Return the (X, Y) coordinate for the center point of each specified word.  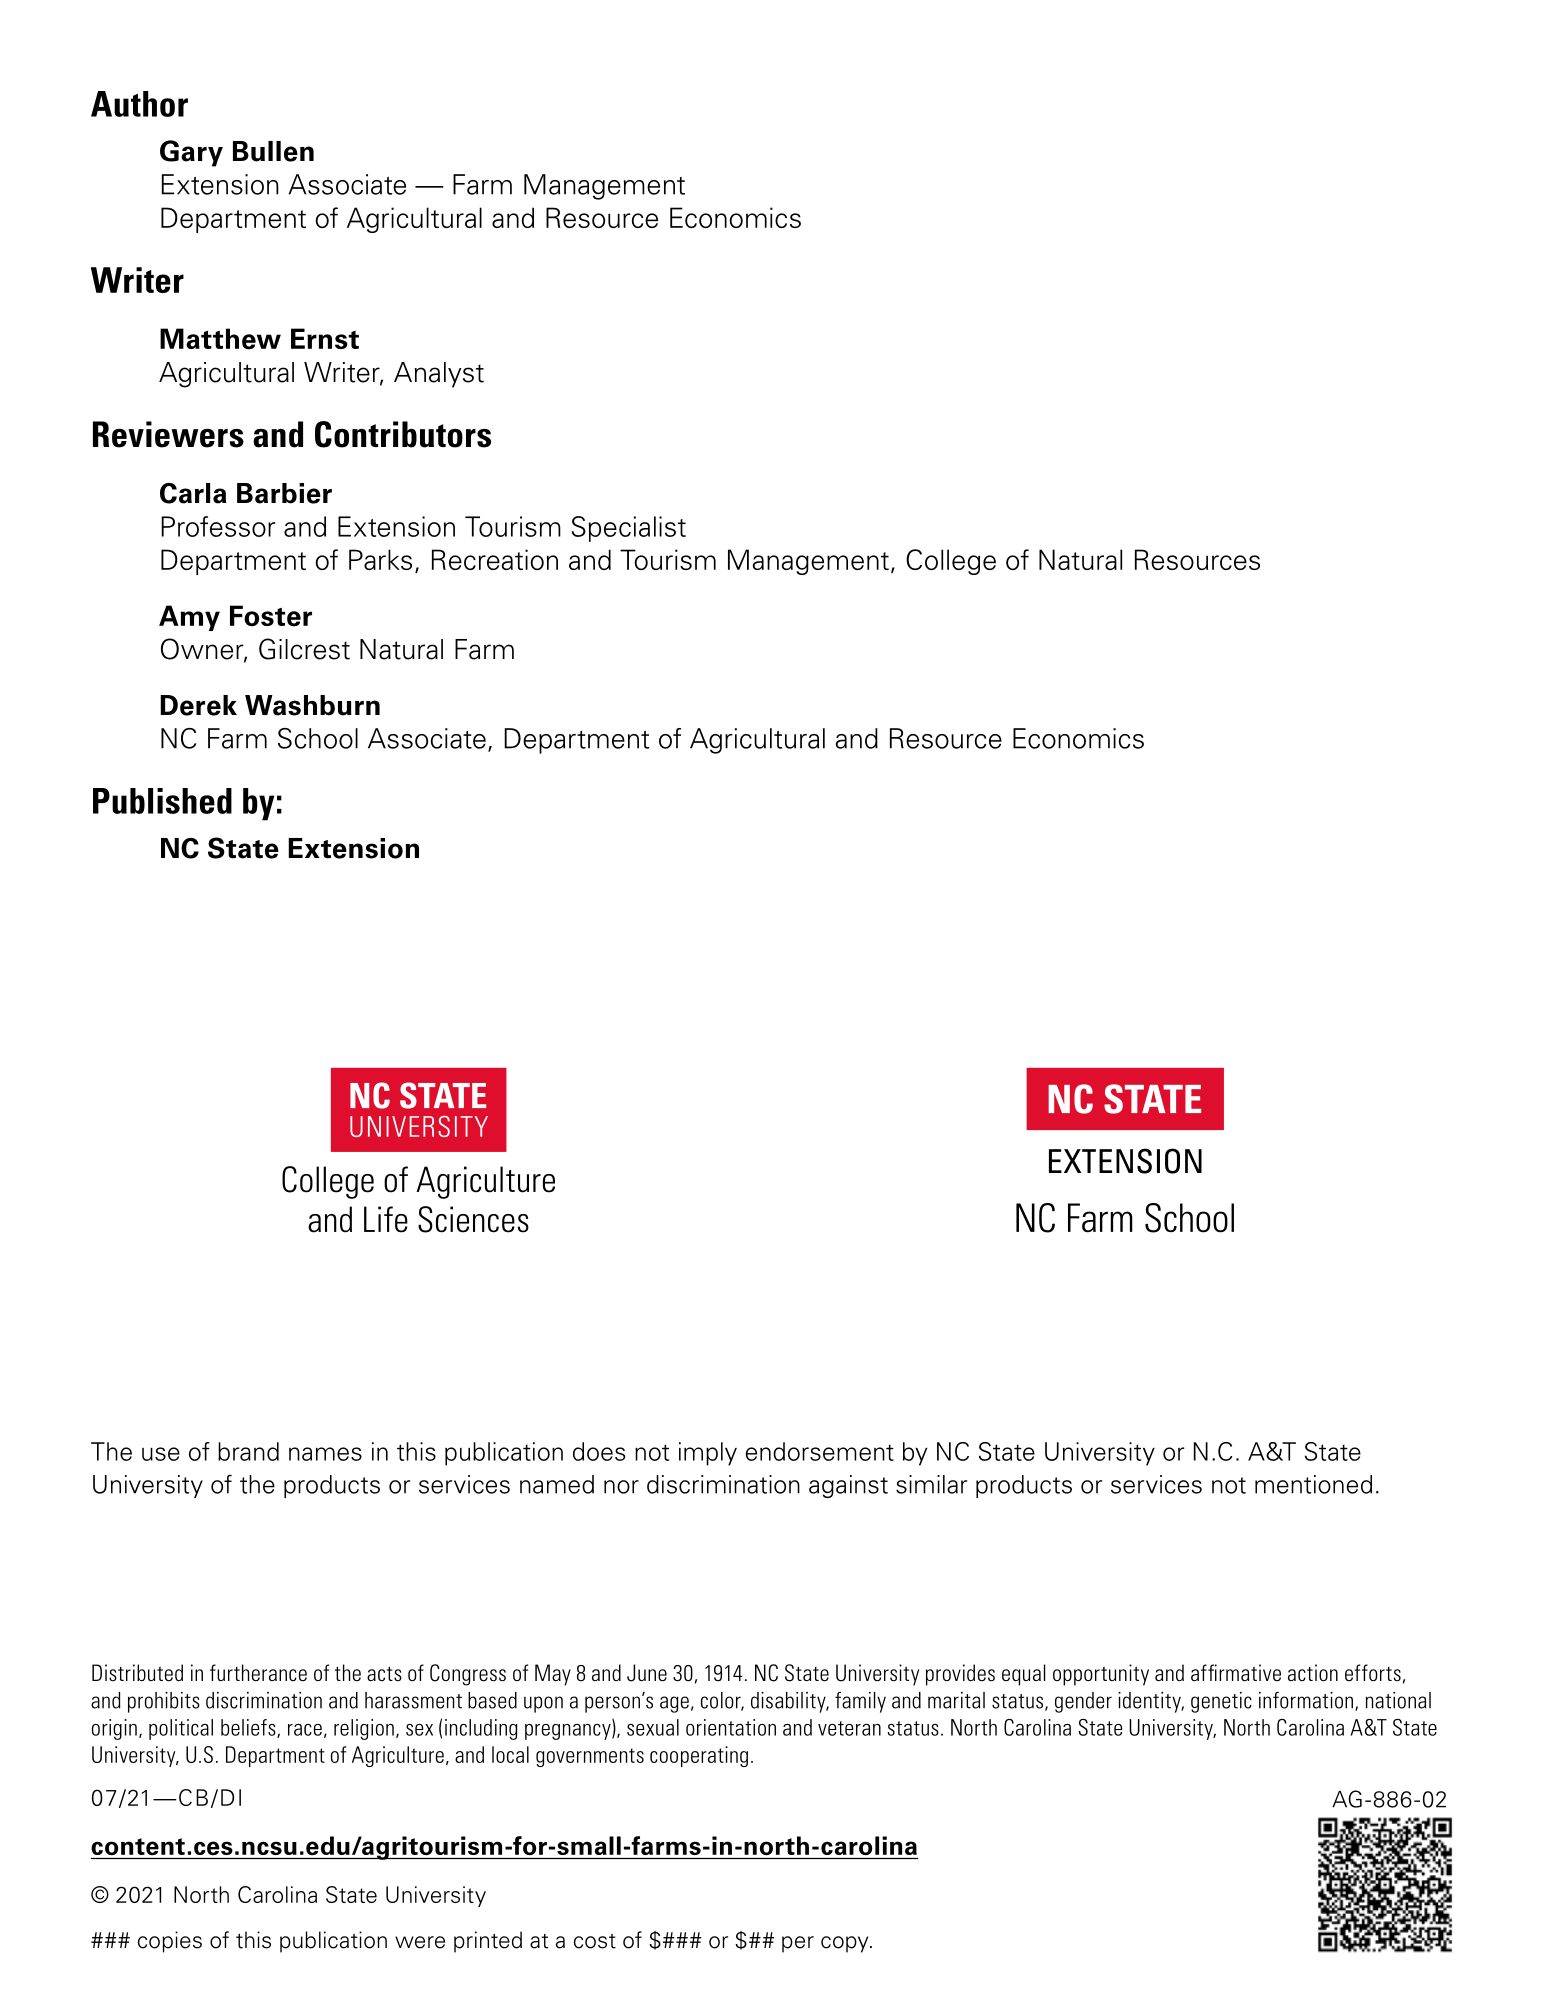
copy (846, 1944)
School (318, 738)
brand (248, 1451)
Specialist (628, 529)
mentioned (1313, 1484)
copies (170, 1942)
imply (708, 1454)
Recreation (495, 559)
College (951, 562)
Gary (191, 153)
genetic (1221, 1702)
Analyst (439, 375)
